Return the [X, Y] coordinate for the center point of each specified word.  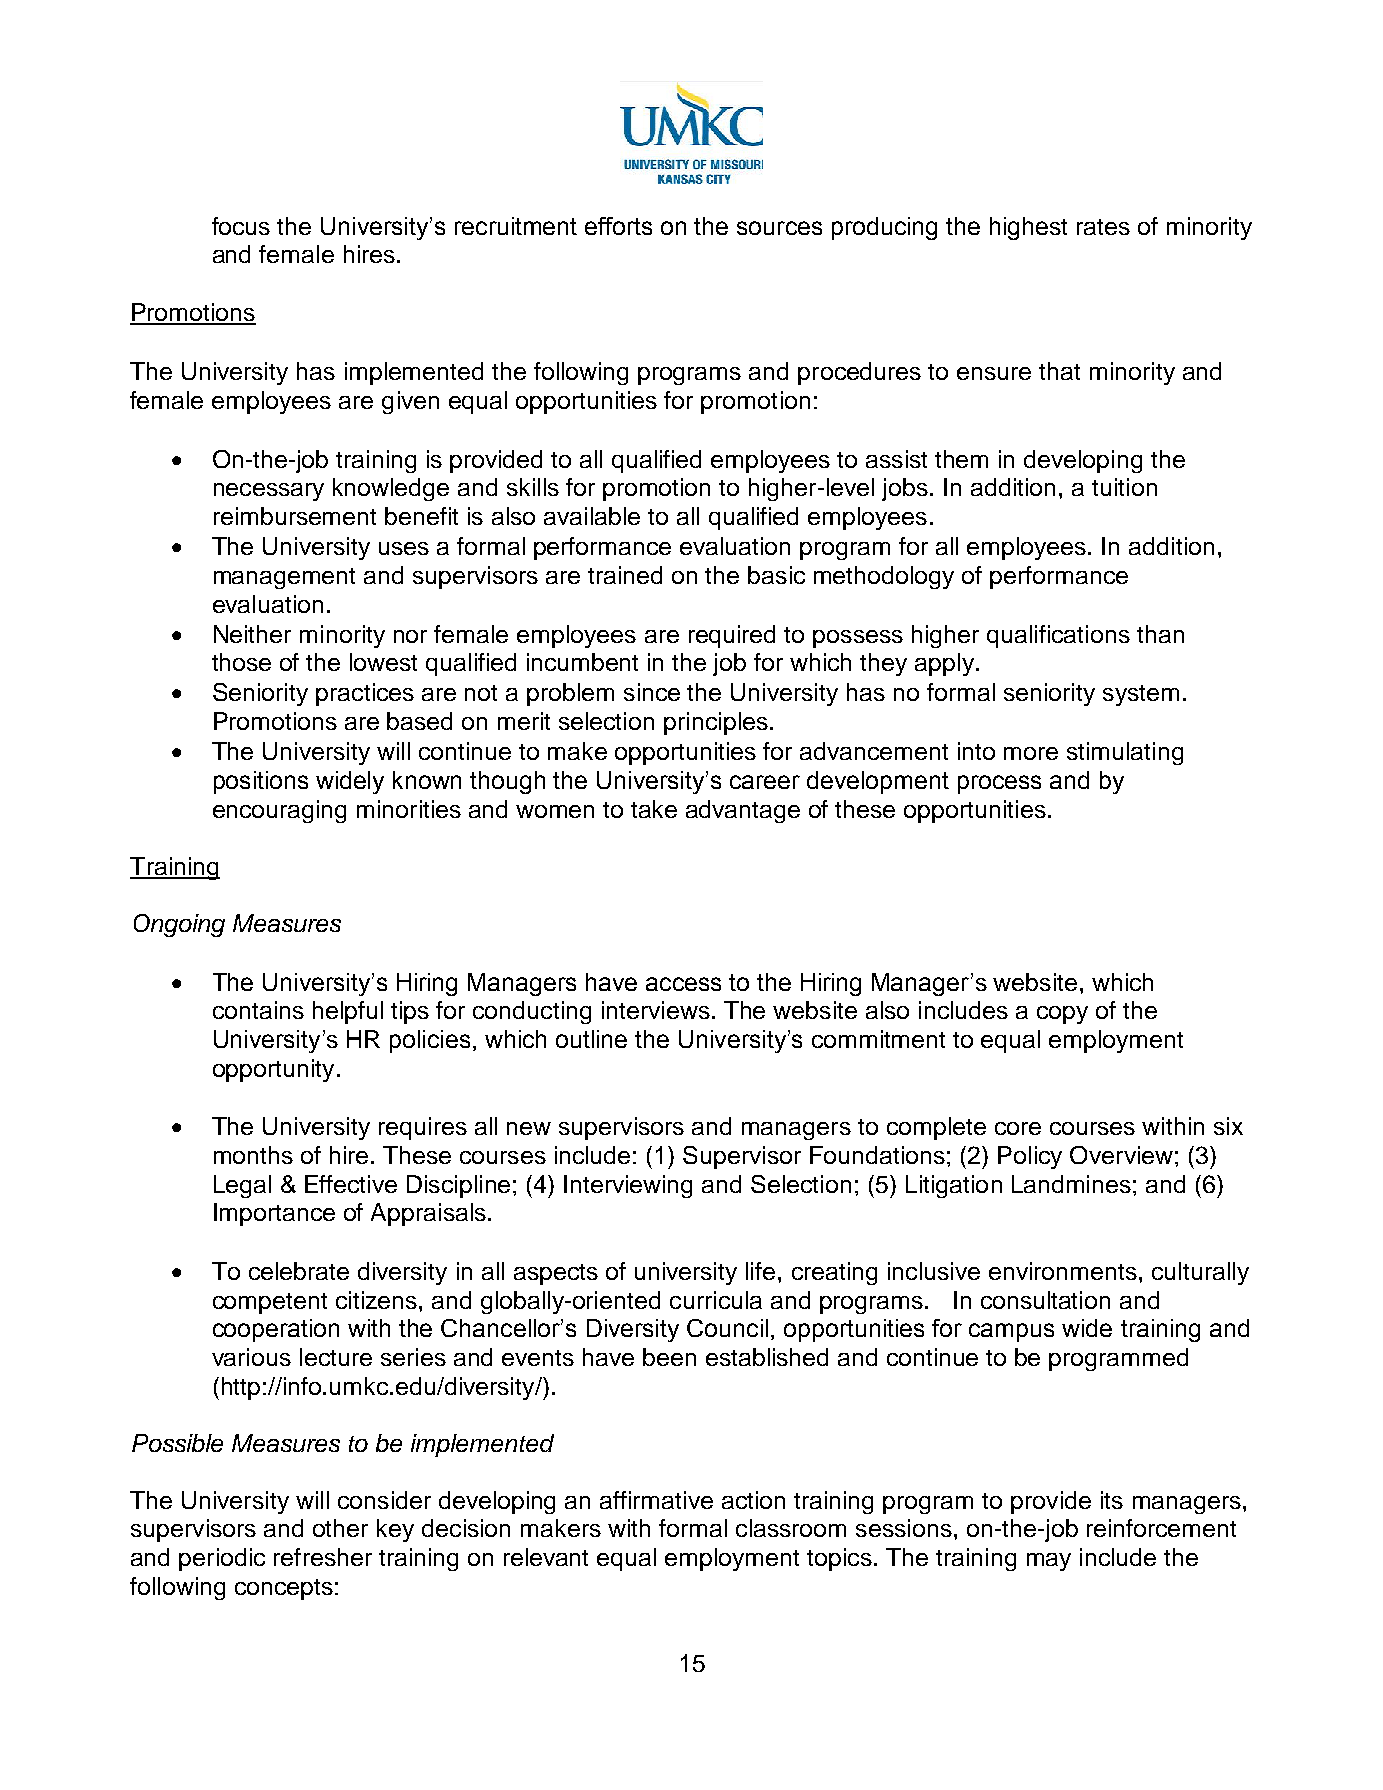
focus [241, 226]
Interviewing [628, 1186]
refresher [323, 1557]
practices [365, 694]
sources [779, 228]
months [253, 1155]
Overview [1121, 1155]
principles [716, 723]
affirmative [656, 1500]
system [1141, 695]
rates [1103, 227]
